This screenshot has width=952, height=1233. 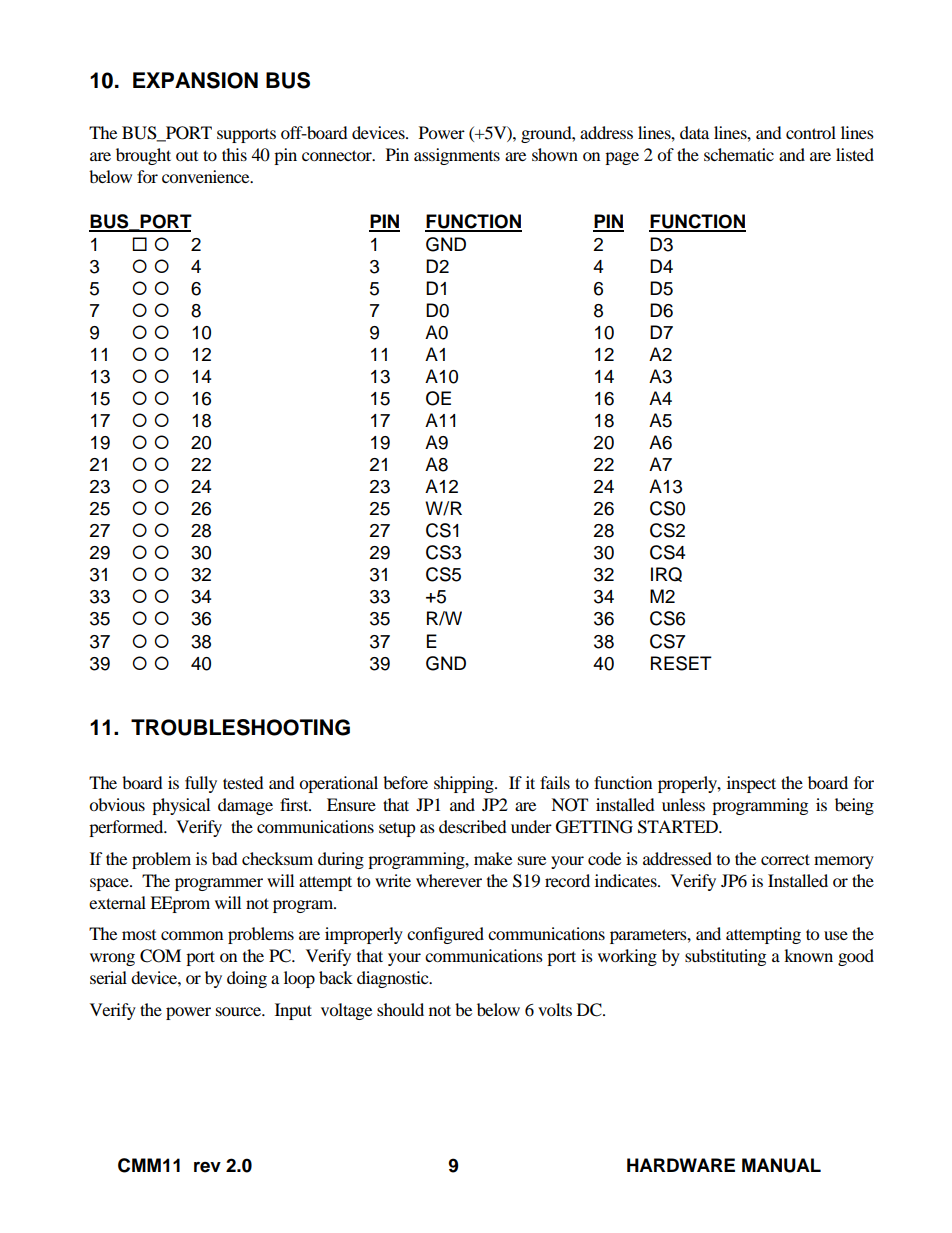 I want to click on shipping, so click(x=465, y=784).
